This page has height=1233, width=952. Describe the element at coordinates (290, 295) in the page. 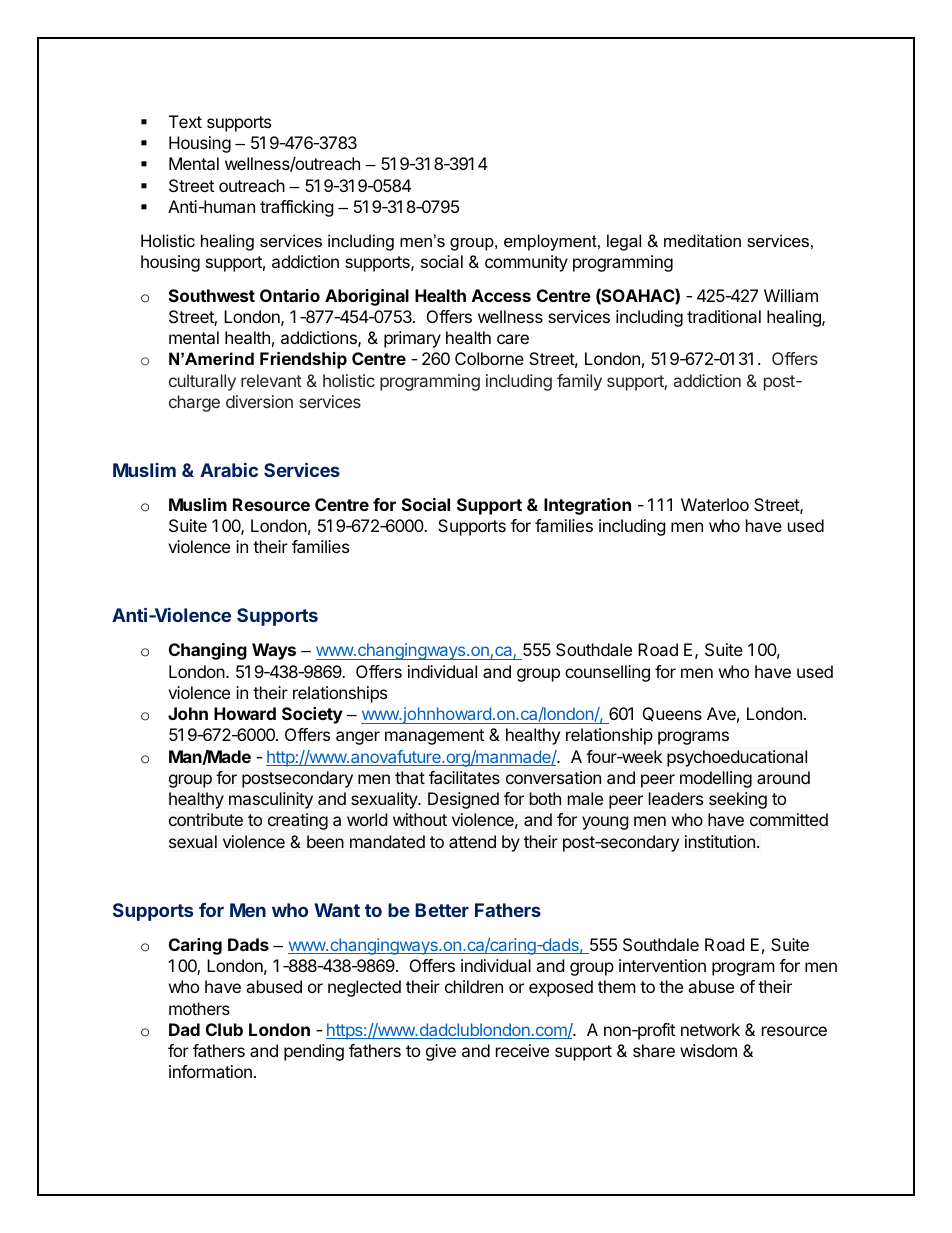

I see `Ontario` at that location.
